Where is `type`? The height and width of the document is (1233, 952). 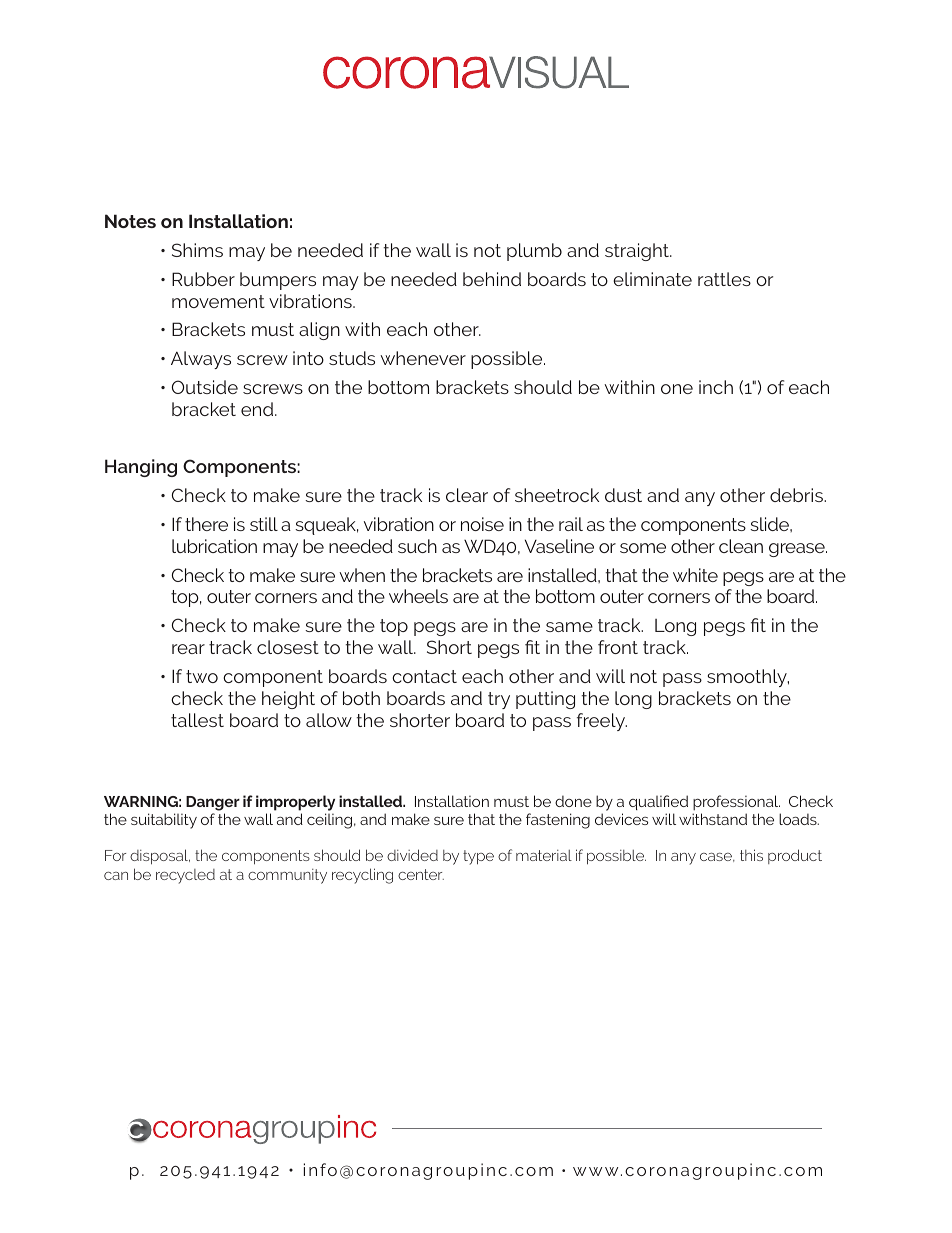 type is located at coordinates (478, 857).
